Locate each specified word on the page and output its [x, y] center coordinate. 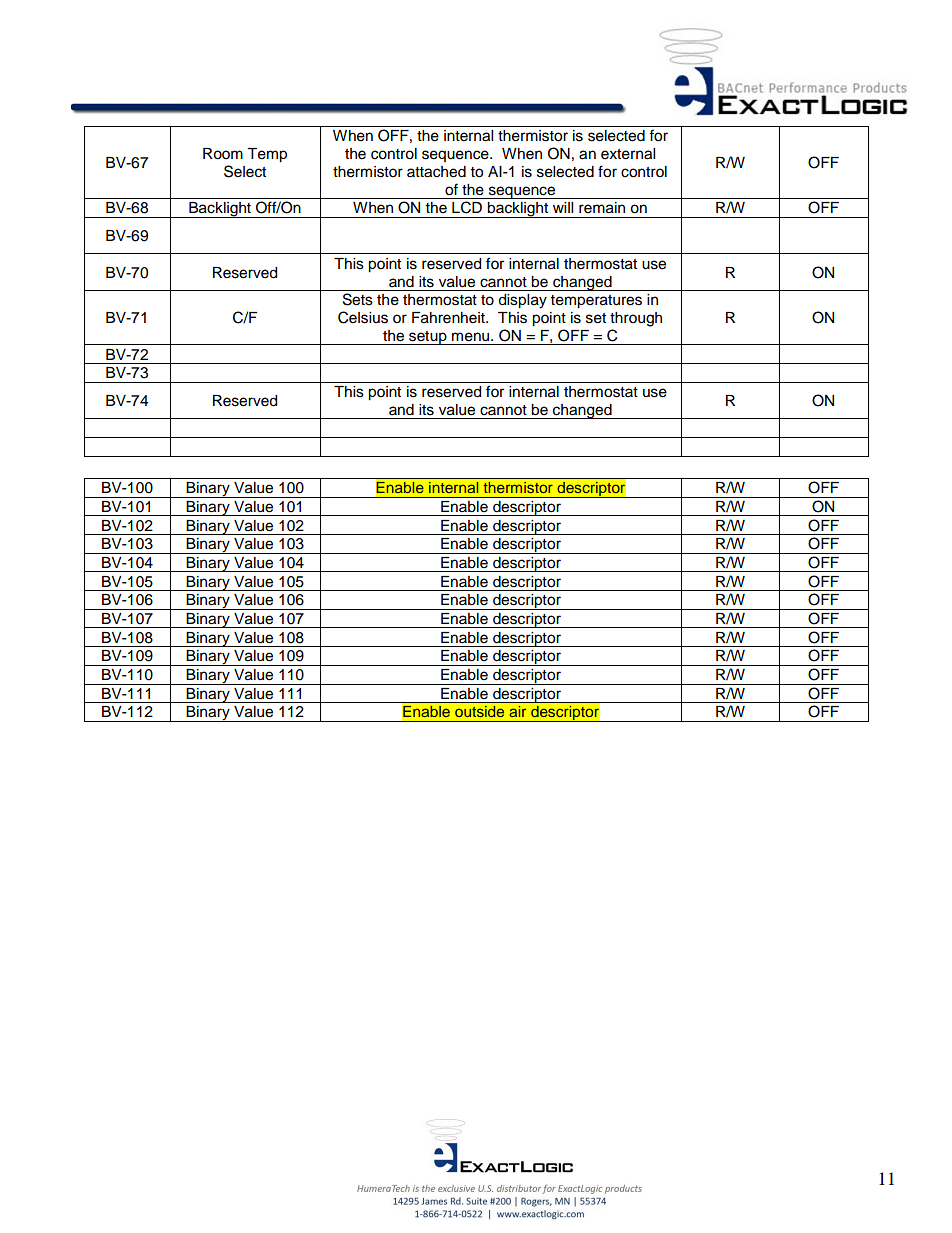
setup [428, 338]
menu [472, 337]
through [636, 319]
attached [436, 172]
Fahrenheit [449, 318]
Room [223, 154]
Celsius [363, 317]
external [628, 154]
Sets [358, 299]
